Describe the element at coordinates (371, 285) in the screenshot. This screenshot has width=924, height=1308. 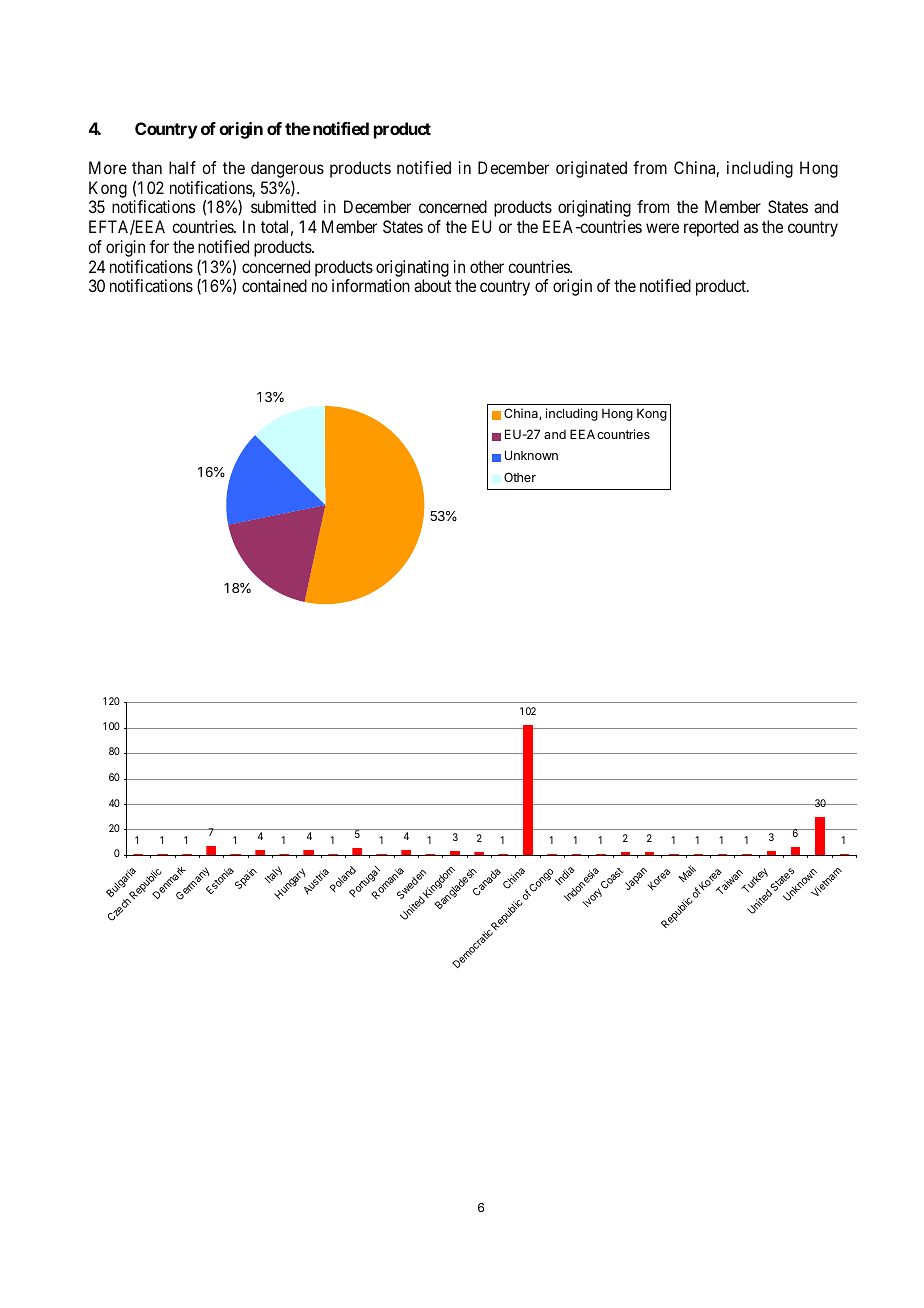
I see `information` at that location.
